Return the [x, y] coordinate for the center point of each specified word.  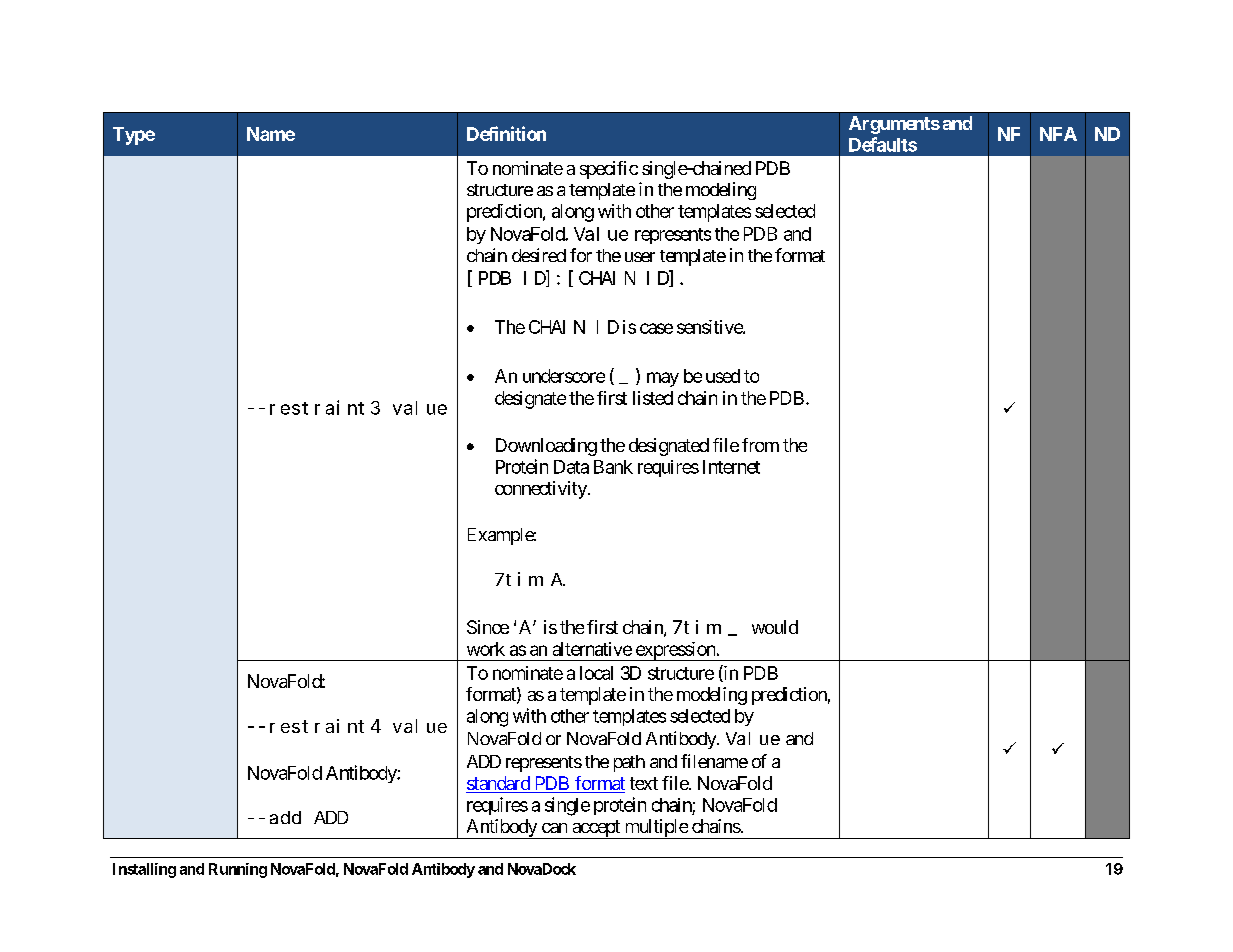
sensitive [710, 327]
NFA [1058, 134]
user [640, 257]
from [760, 445]
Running [238, 870]
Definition [506, 133]
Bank [613, 467]
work [486, 649]
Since [488, 627]
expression [675, 651]
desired [539, 255]
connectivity [542, 490]
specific [609, 170]
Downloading [546, 447]
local [596, 673]
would [775, 627]
